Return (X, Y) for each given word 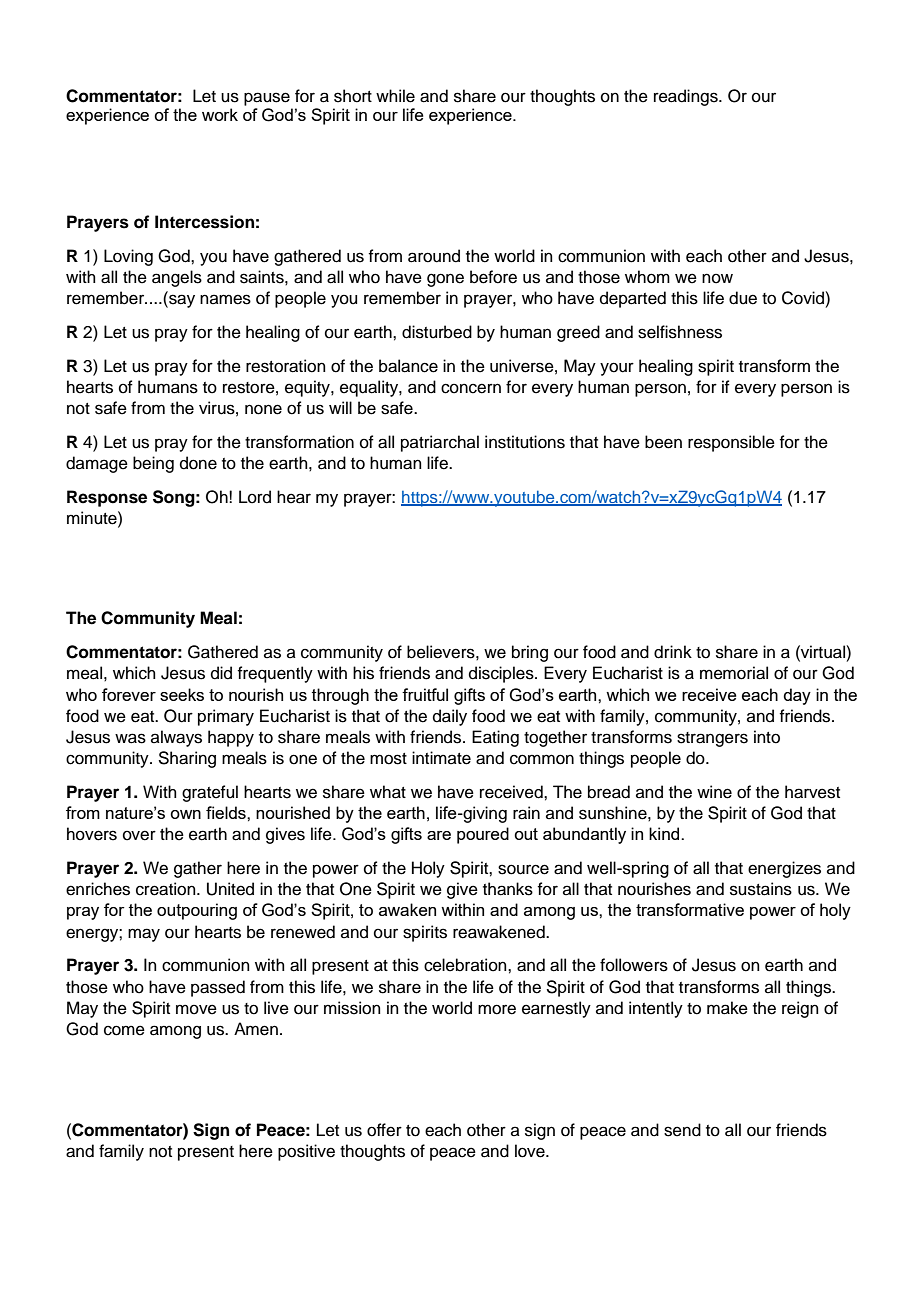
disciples (502, 674)
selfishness (680, 332)
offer (384, 1130)
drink (673, 652)
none (263, 409)
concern (471, 388)
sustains (761, 889)
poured (483, 835)
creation (167, 889)
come (124, 1030)
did (221, 673)
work (220, 114)
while (395, 96)
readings (687, 97)
